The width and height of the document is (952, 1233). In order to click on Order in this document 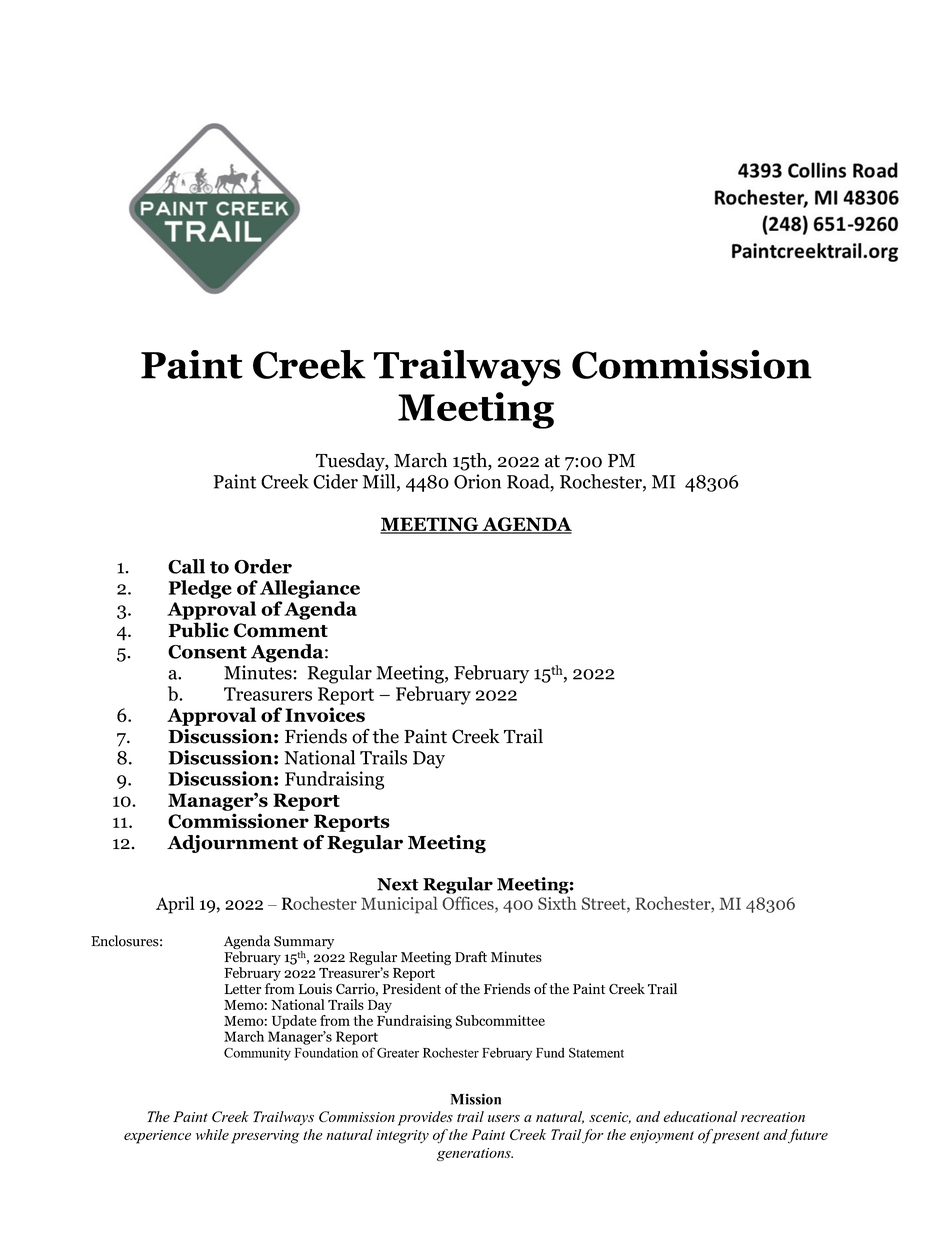, I will do `click(263, 566)`.
